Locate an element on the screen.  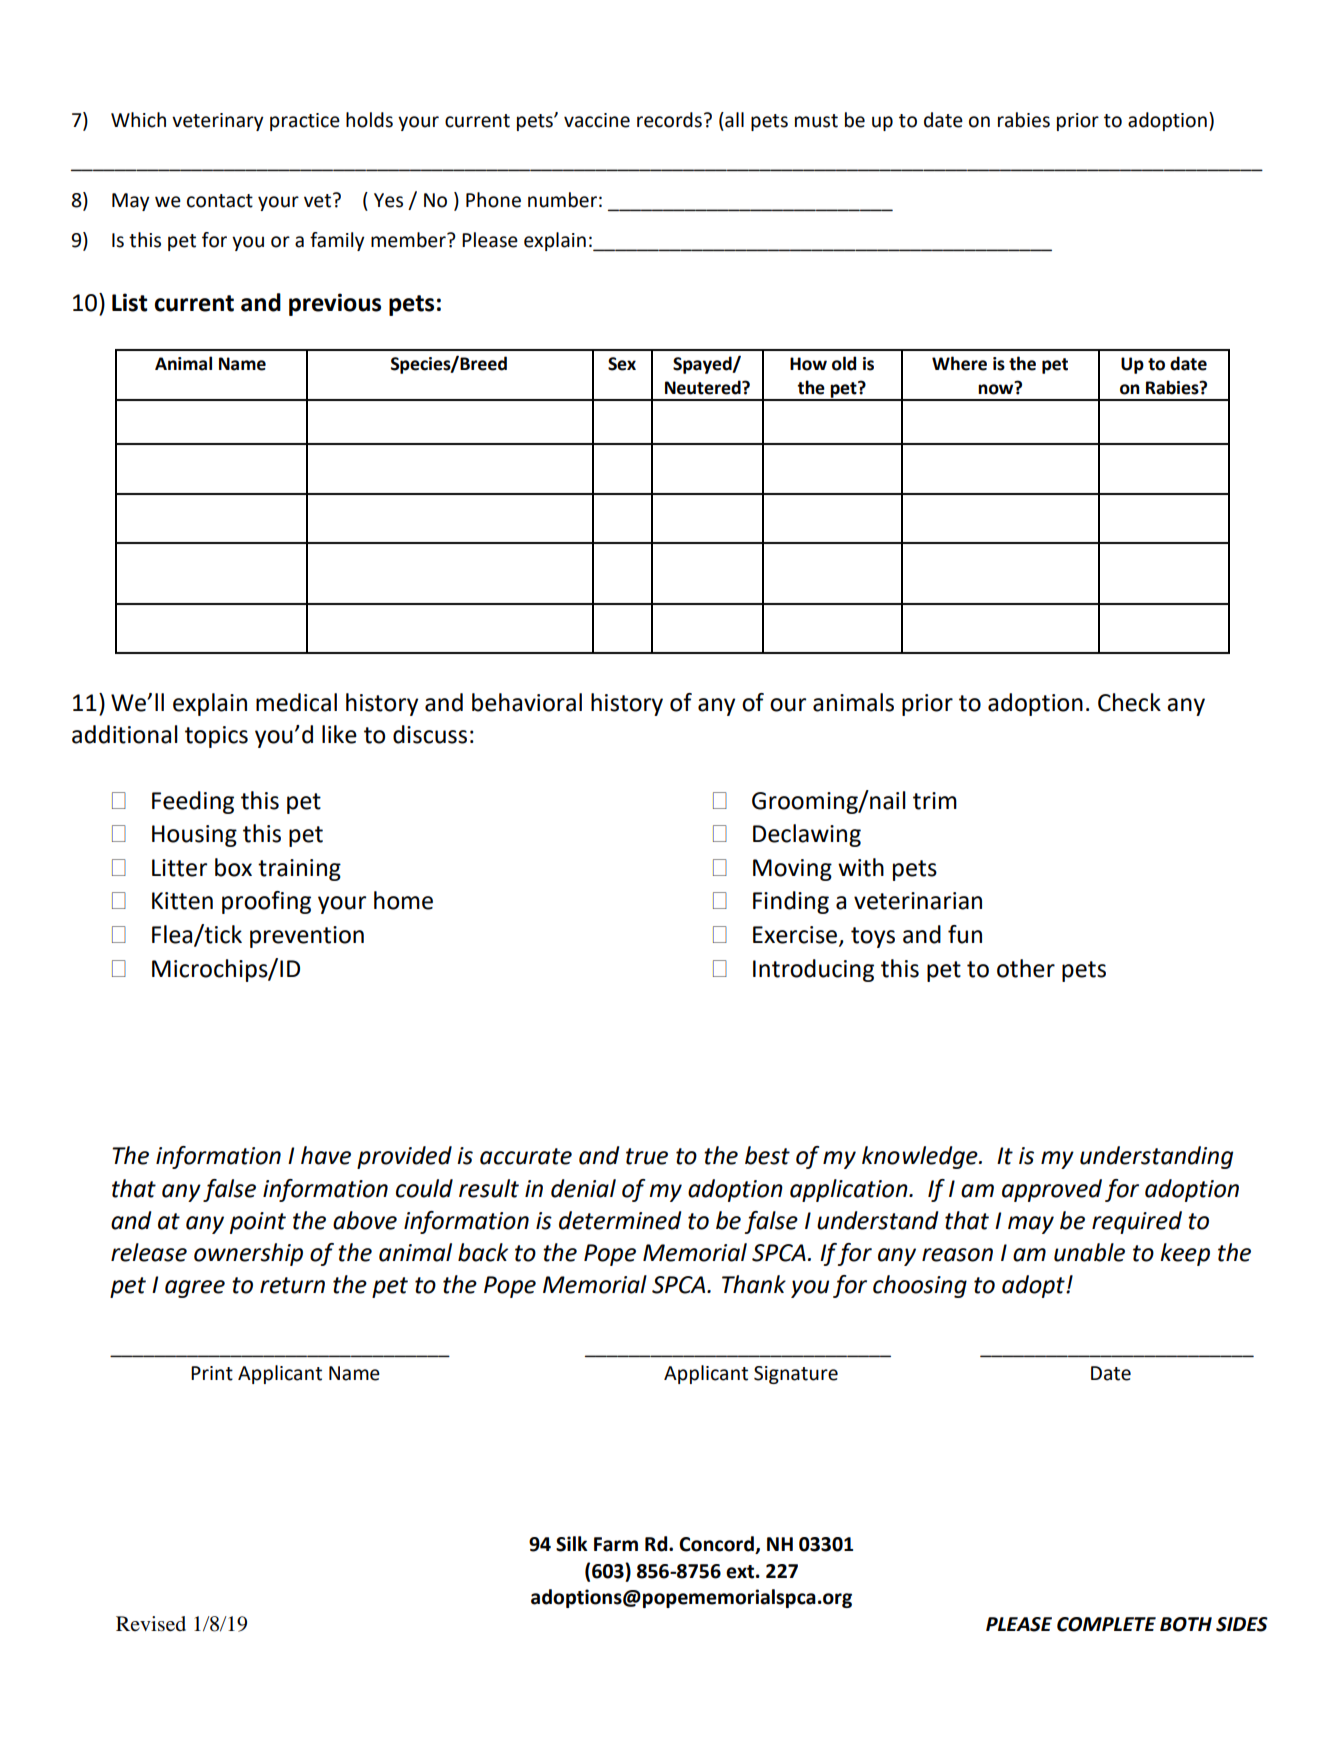
Revised is located at coordinates (151, 1624).
